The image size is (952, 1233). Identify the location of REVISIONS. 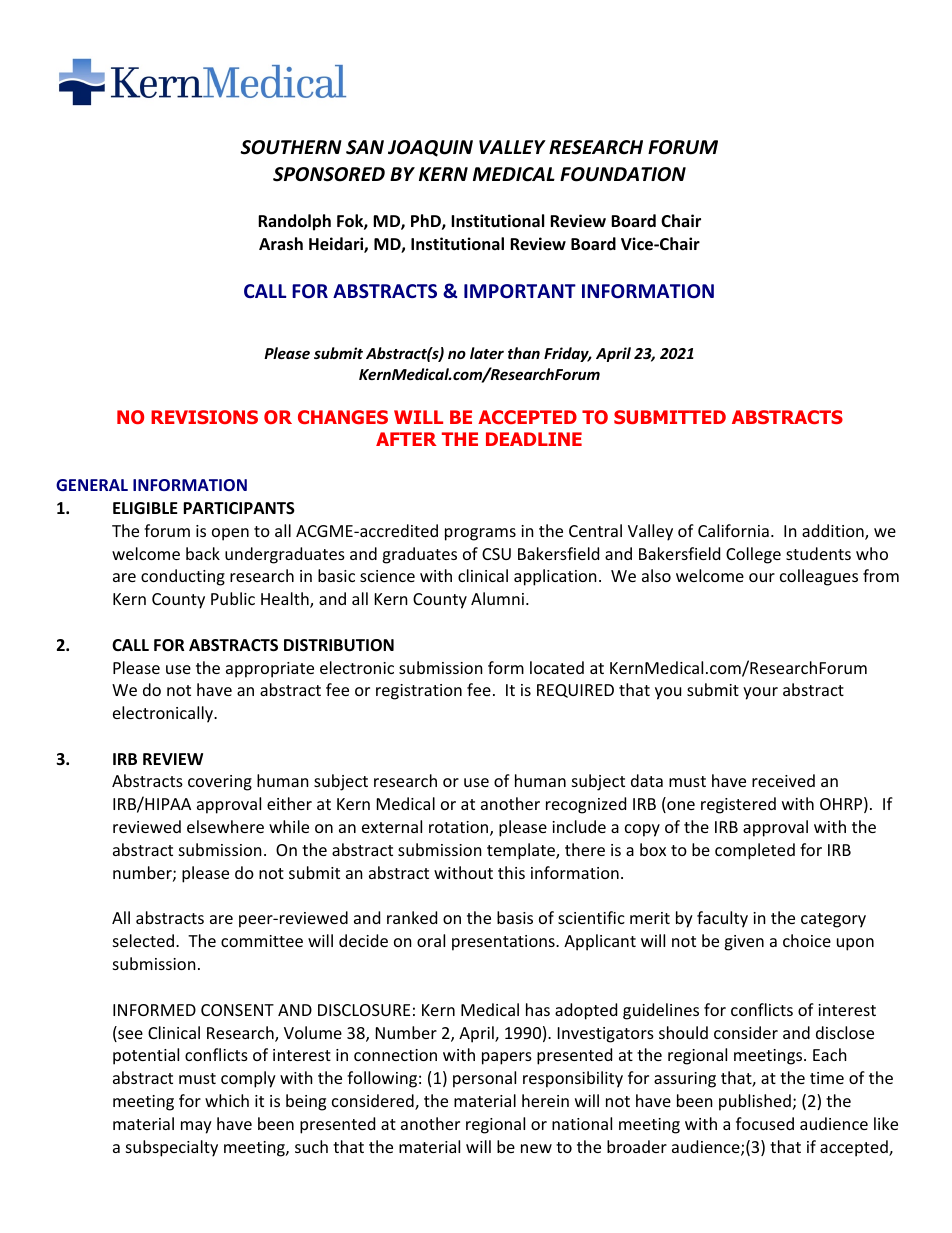
(204, 417).
